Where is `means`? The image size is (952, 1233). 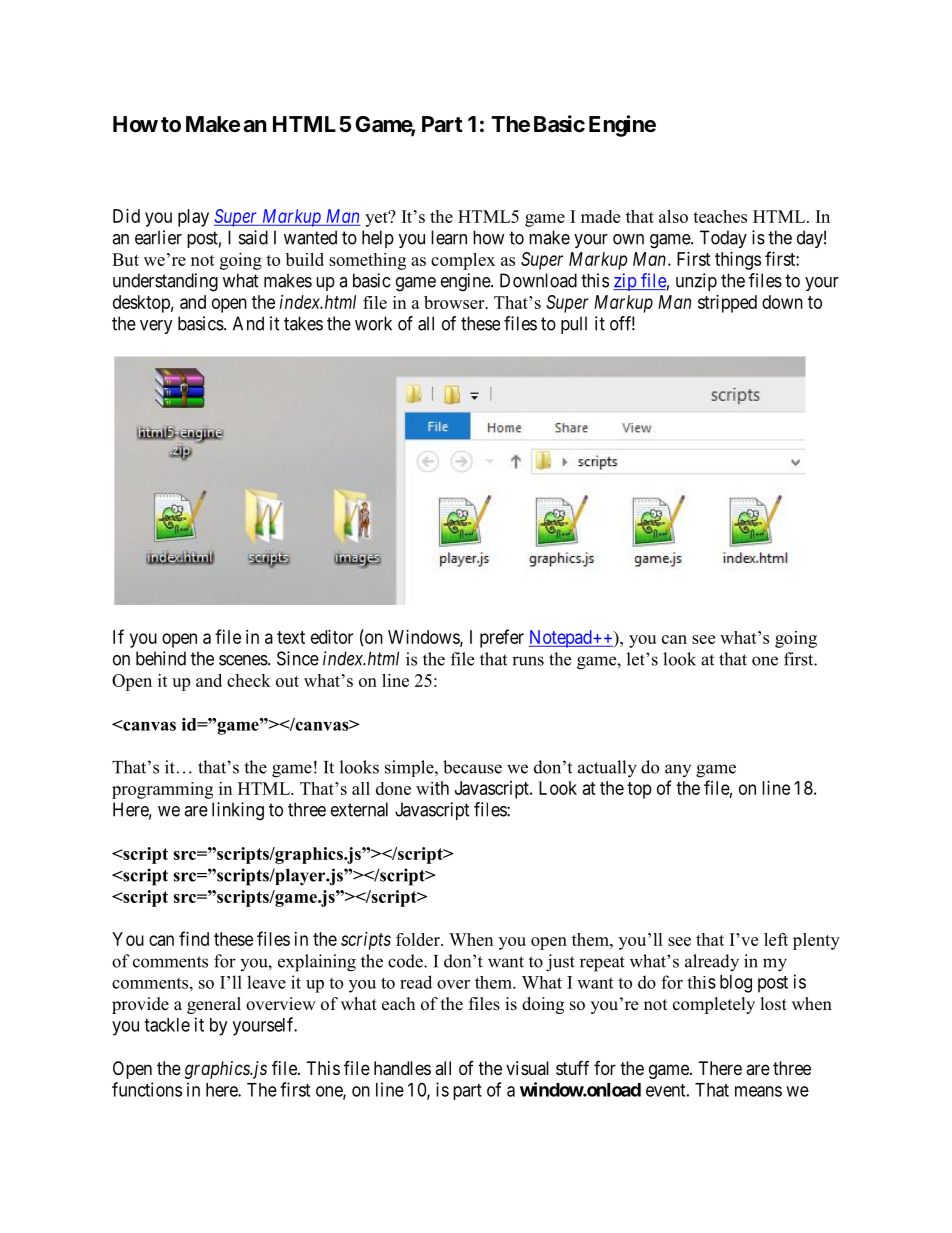
means is located at coordinates (758, 1091).
